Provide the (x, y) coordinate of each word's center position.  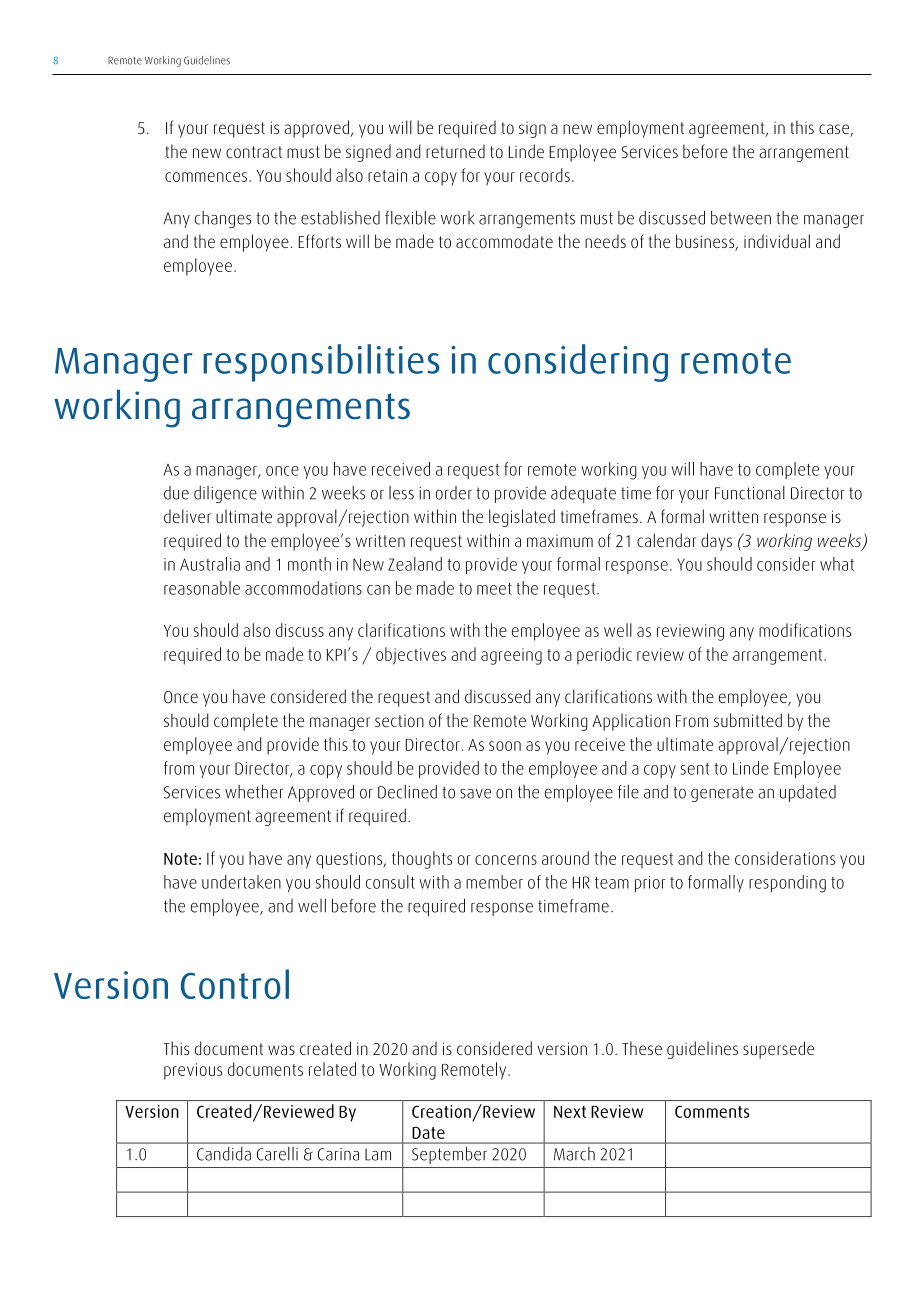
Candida (224, 1154)
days (716, 542)
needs (605, 241)
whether (254, 792)
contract (254, 152)
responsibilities (321, 363)
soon (505, 746)
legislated (522, 518)
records (545, 175)
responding (787, 884)
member (494, 882)
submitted (748, 720)
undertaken (241, 882)
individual (777, 241)
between (741, 218)
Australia (210, 564)
